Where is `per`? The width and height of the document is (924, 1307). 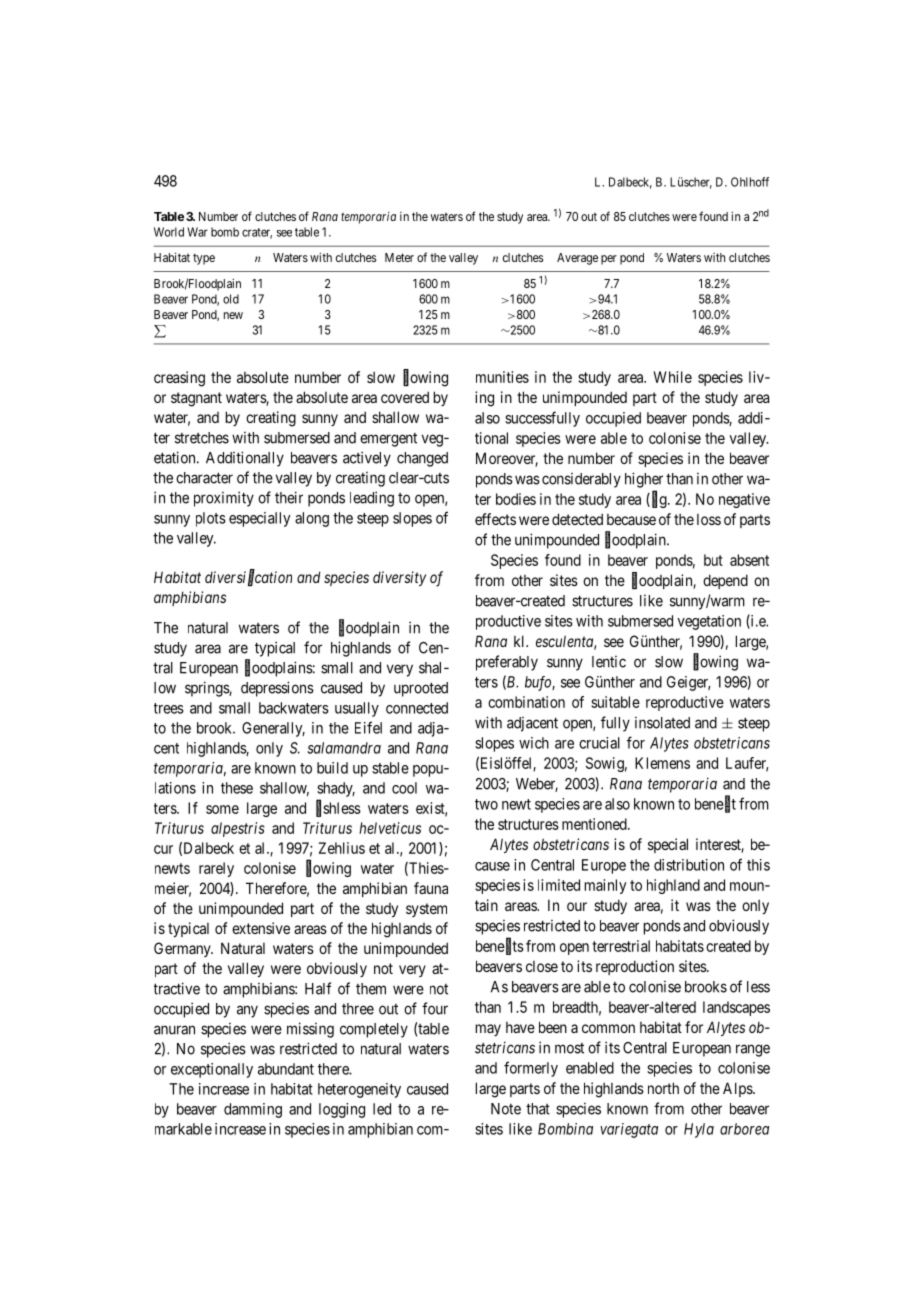 per is located at coordinates (609, 260).
